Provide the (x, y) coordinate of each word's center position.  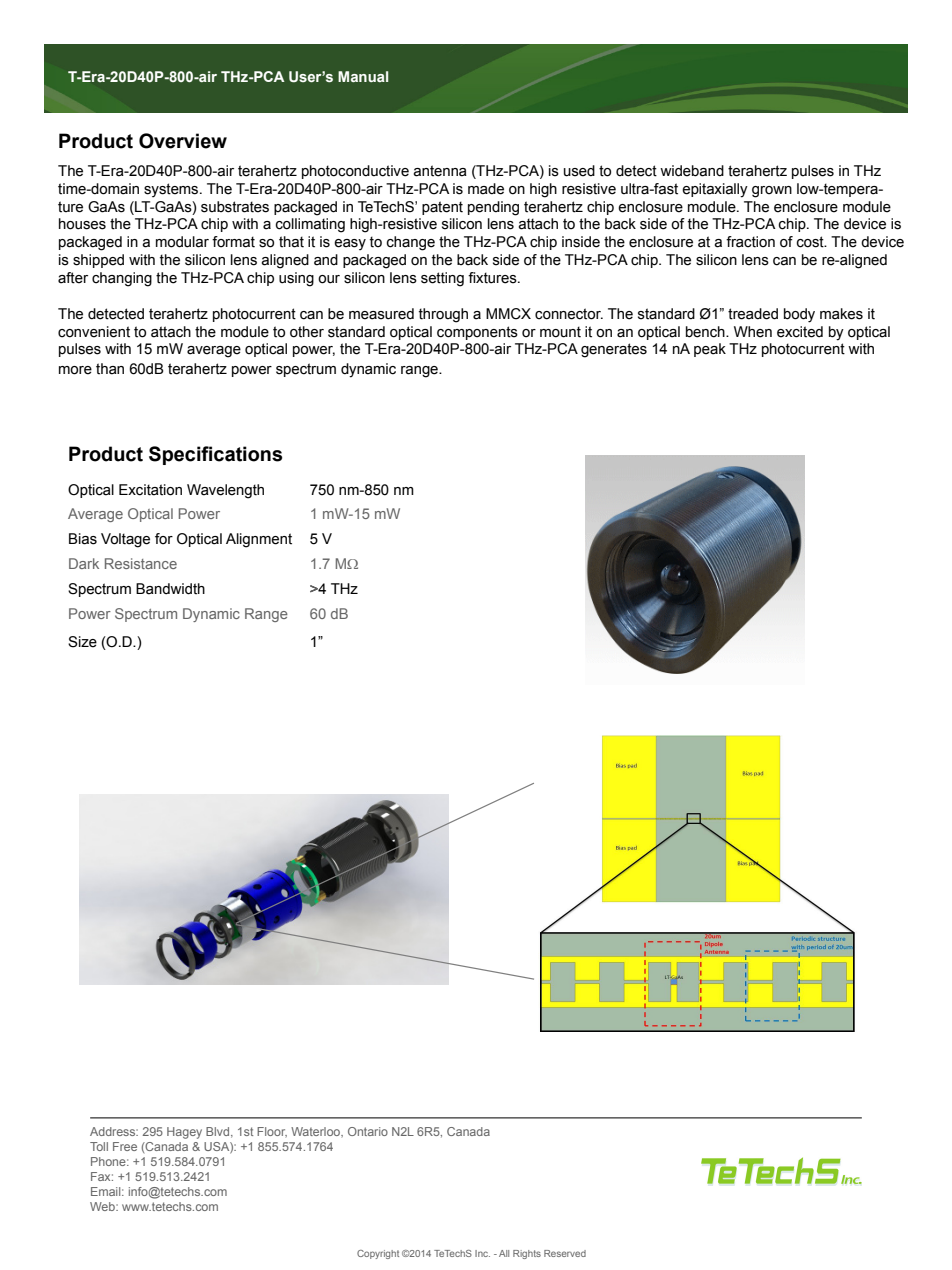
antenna (440, 171)
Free (125, 1146)
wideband (692, 171)
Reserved (565, 1253)
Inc (482, 1253)
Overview (183, 141)
